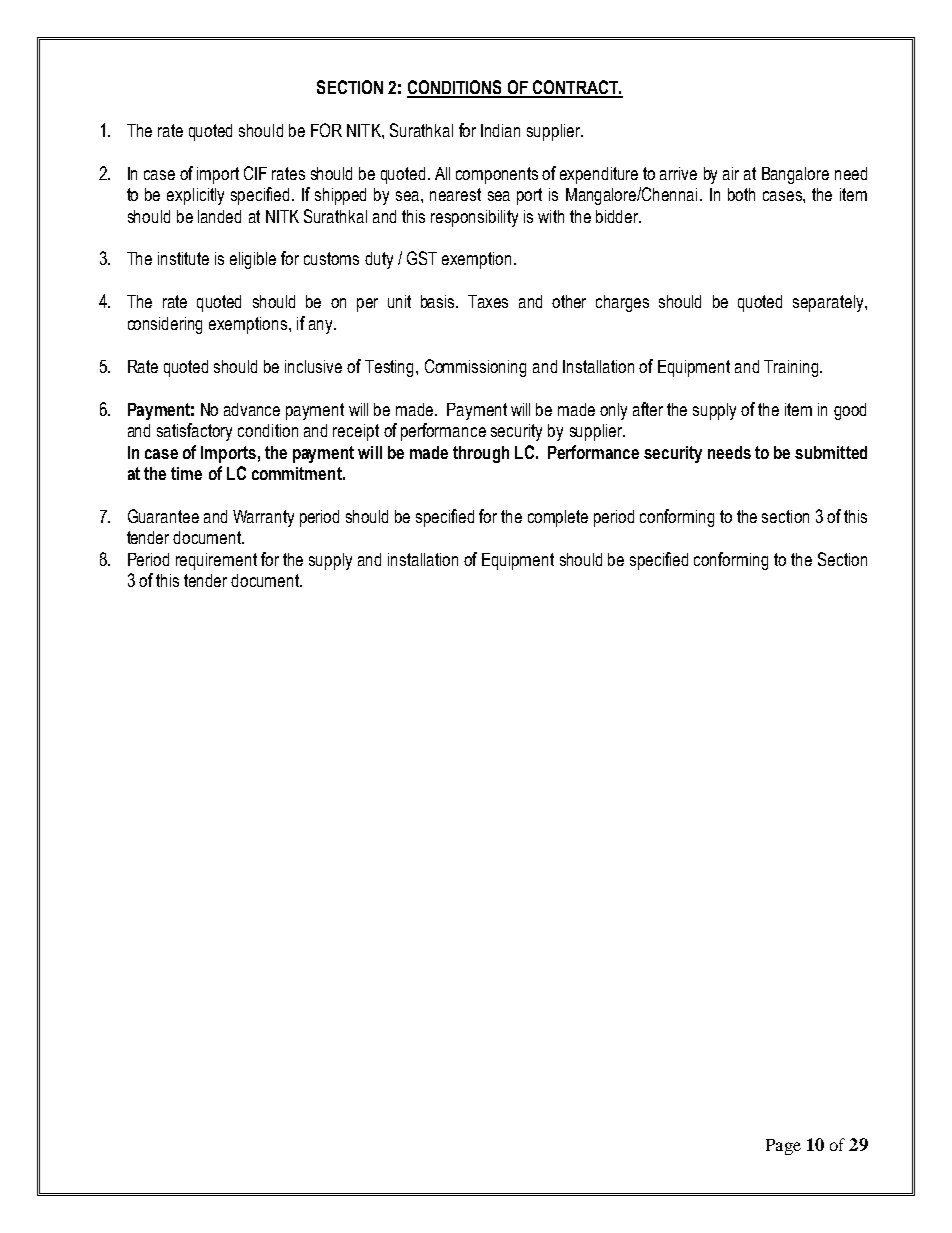 This screenshot has height=1233, width=952. I want to click on Bangalore, so click(795, 175).
